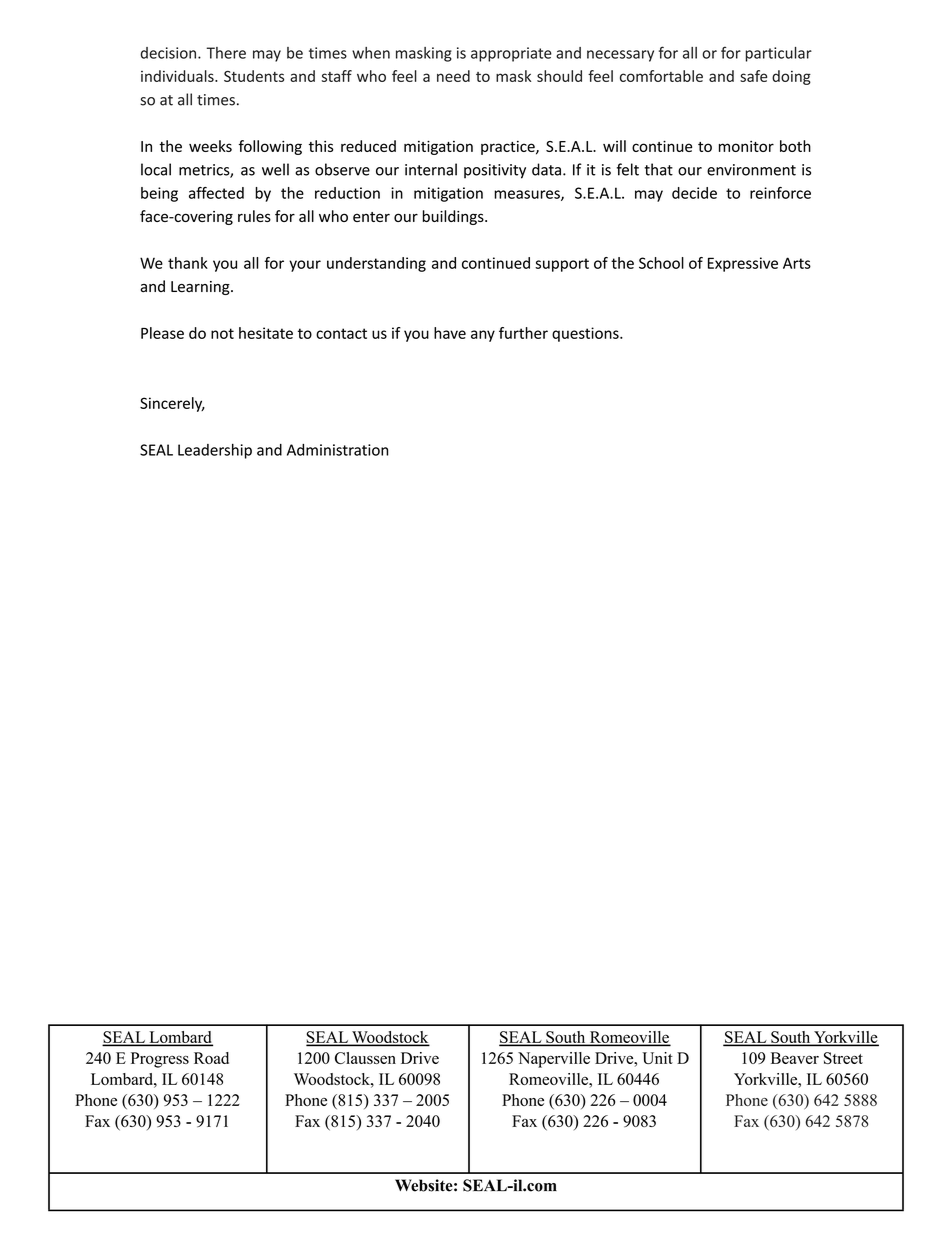 This screenshot has height=1233, width=952. Describe the element at coordinates (211, 1058) in the screenshot. I see `Road` at that location.
